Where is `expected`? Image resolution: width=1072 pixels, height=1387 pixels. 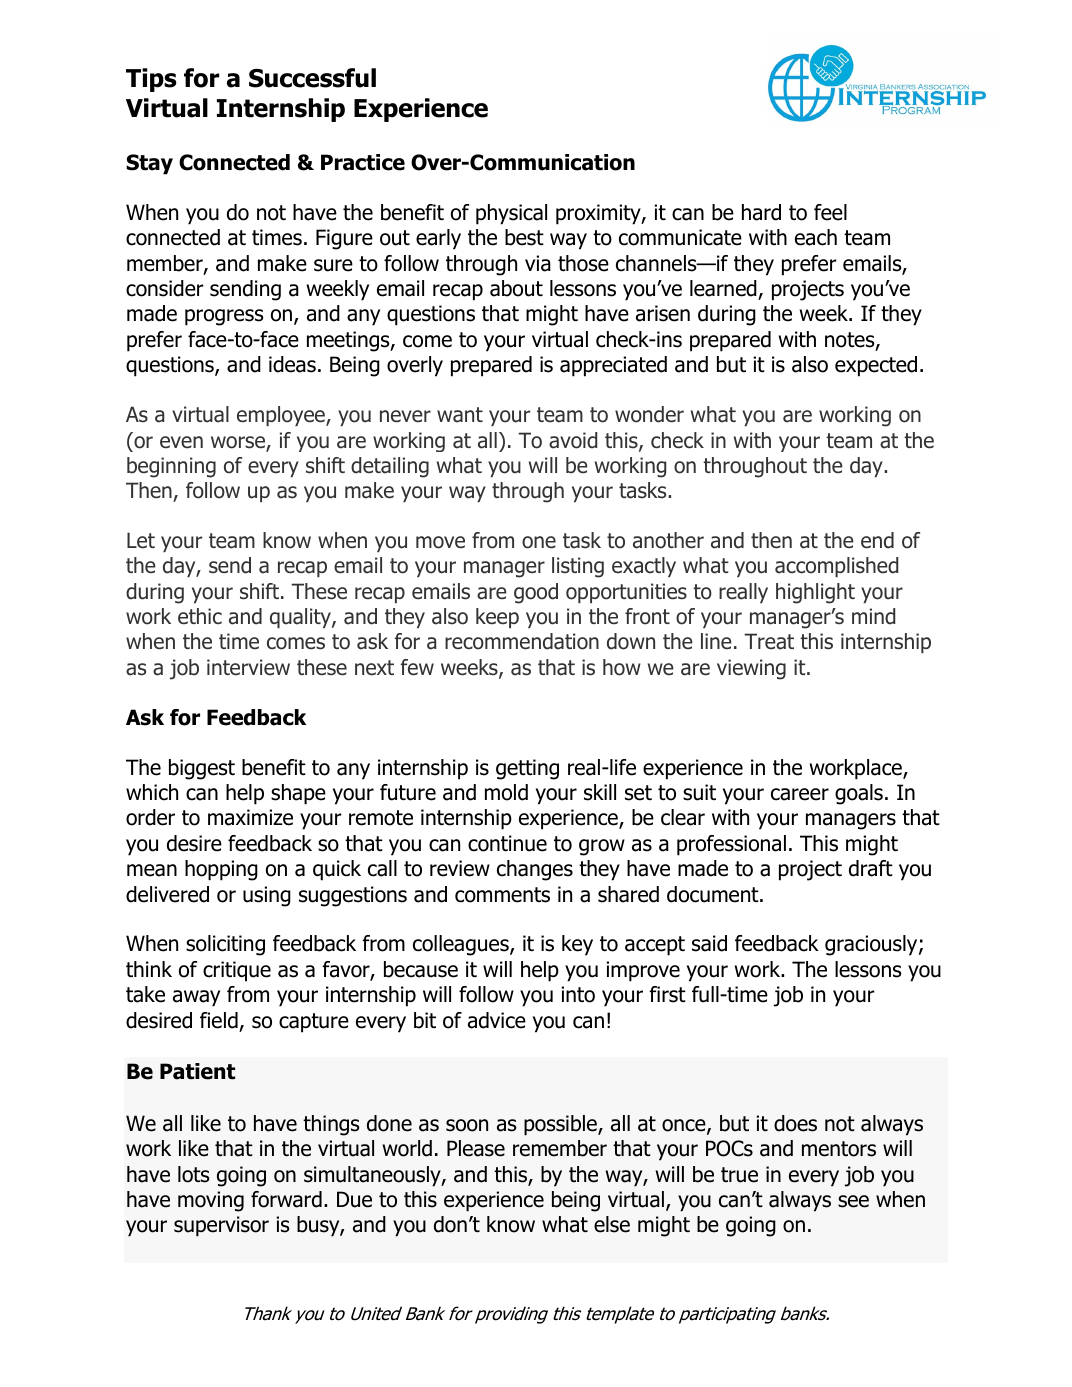 expected is located at coordinates (876, 366).
